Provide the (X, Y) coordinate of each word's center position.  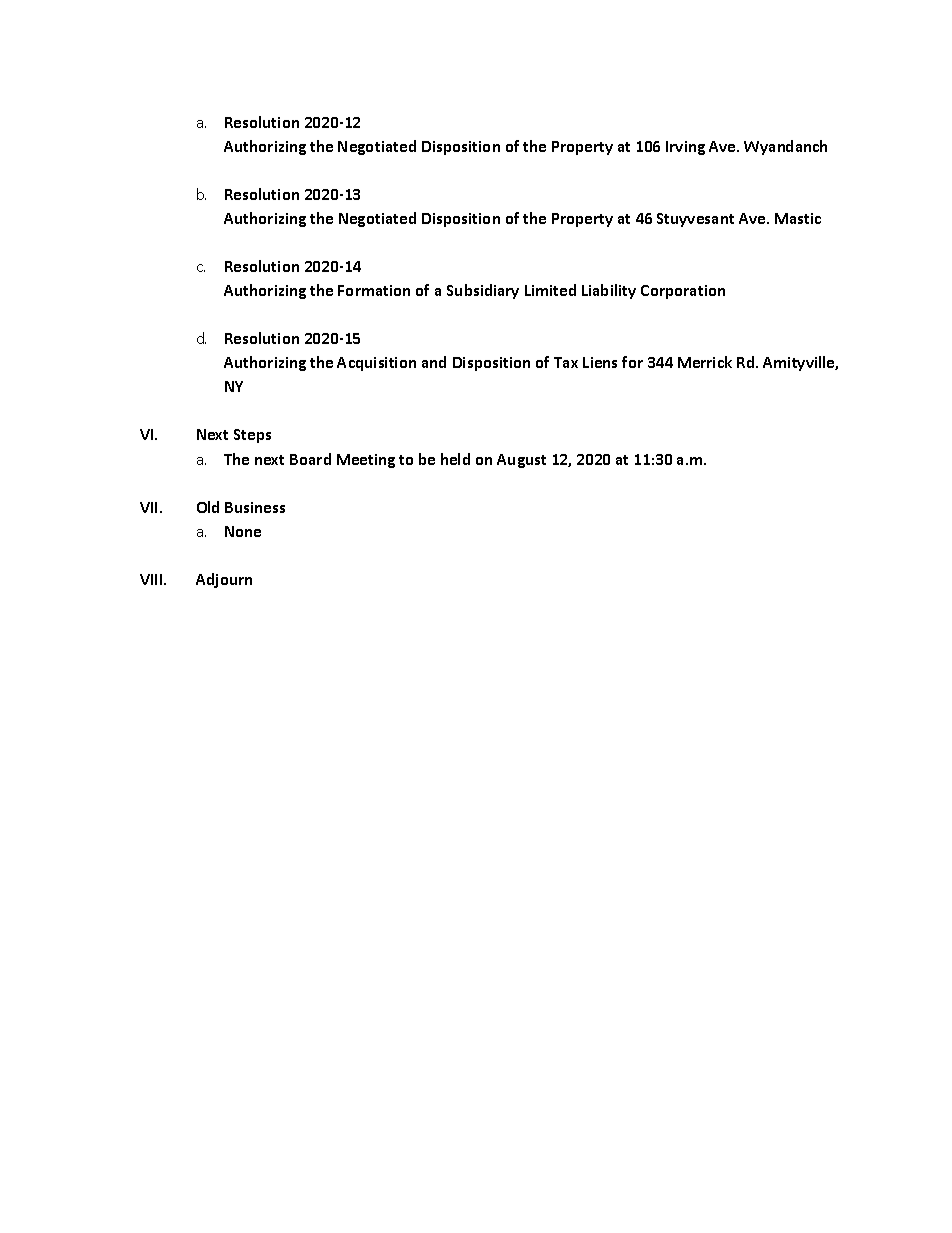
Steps (252, 436)
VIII (152, 579)
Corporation (683, 292)
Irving (685, 148)
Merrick (705, 362)
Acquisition (376, 364)
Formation (374, 290)
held (455, 459)
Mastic (798, 218)
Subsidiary (483, 291)
